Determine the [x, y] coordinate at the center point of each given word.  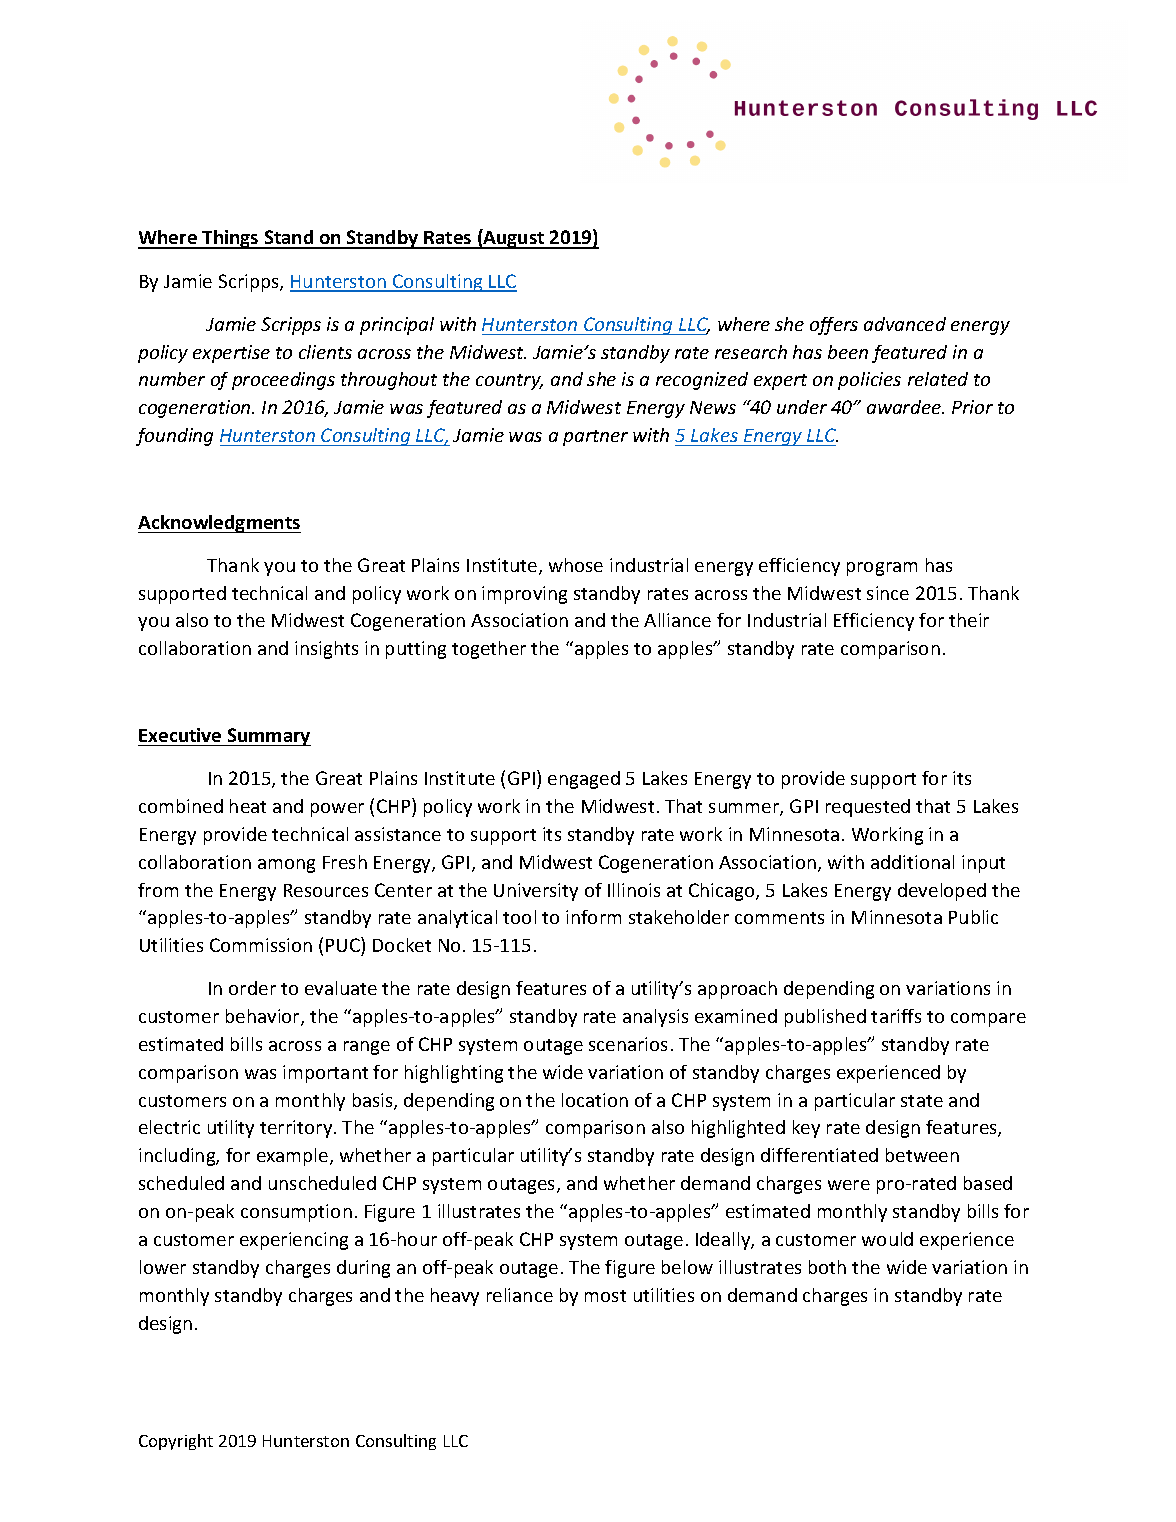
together [489, 650]
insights [326, 650]
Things [230, 239]
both [827, 1267]
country [509, 382]
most [605, 1296]
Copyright [176, 1442]
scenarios [628, 1044]
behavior [264, 1017]
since [888, 593]
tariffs [896, 1016]
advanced [905, 324]
